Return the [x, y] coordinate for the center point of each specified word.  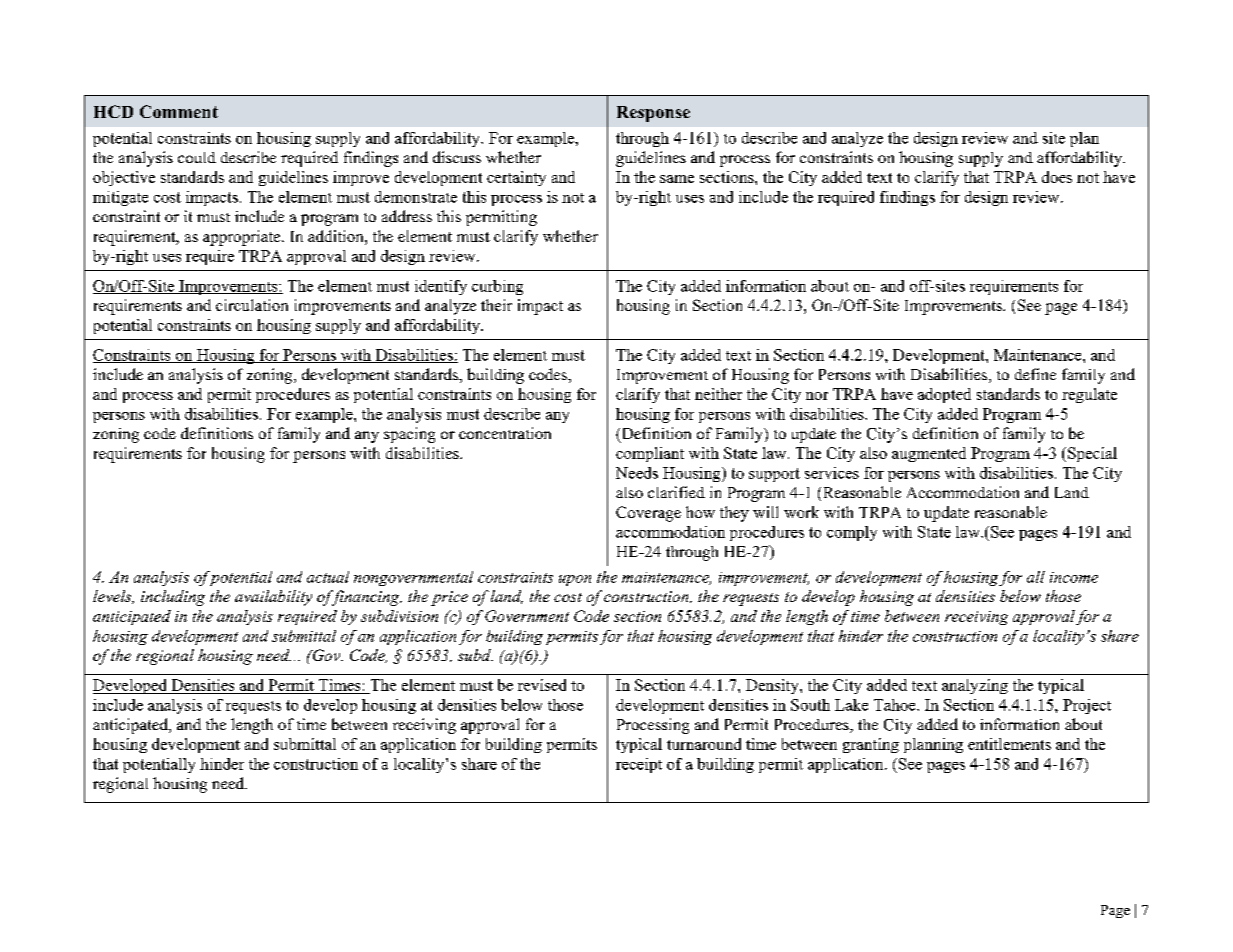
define [1035, 374]
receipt [639, 765]
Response [653, 114]
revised [542, 685]
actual [328, 577]
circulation [252, 305]
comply [852, 533]
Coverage [648, 514]
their [496, 305]
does [1057, 177]
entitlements [1009, 744]
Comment [179, 111]
